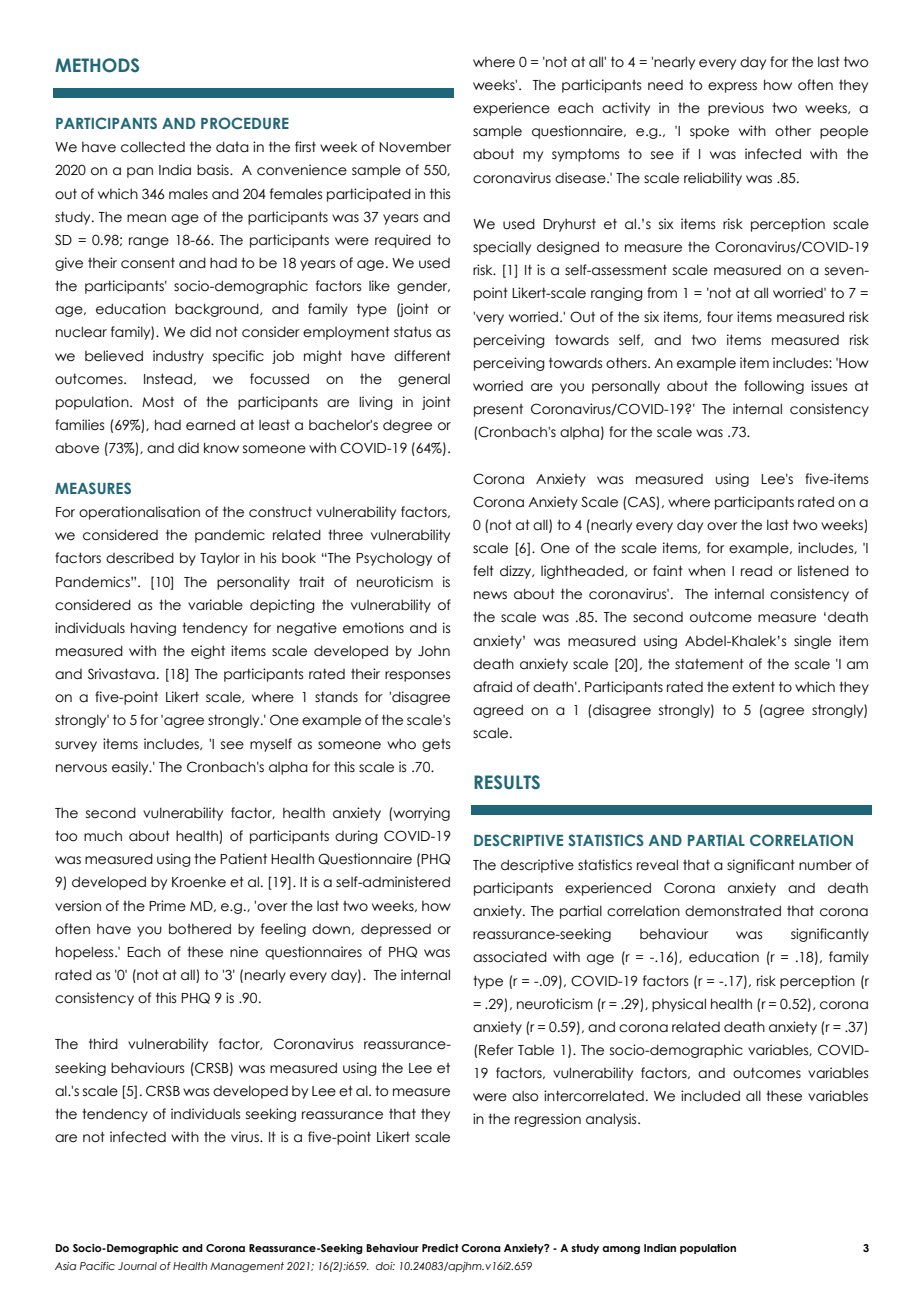 This document has height=1308, width=924. I want to click on following, so click(774, 387).
